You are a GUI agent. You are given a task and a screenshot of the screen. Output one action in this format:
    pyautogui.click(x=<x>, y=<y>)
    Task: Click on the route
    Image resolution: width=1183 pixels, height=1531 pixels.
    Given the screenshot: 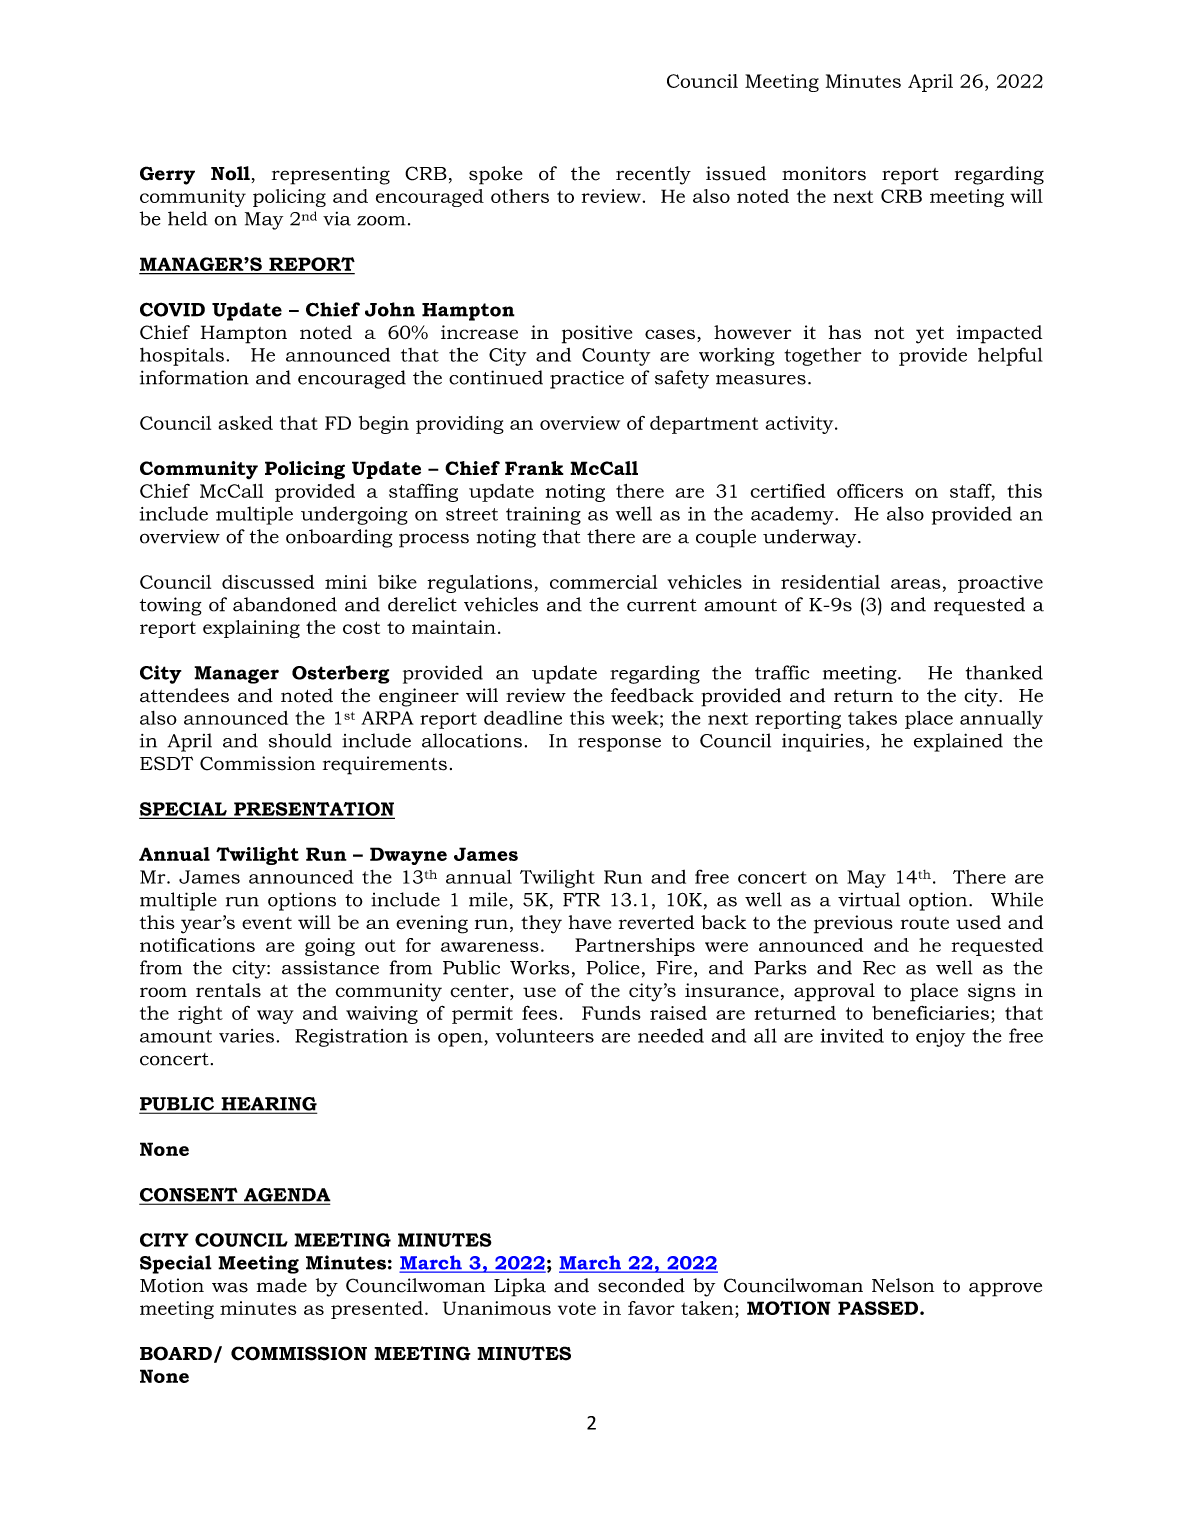 What is the action you would take?
    pyautogui.click(x=925, y=923)
